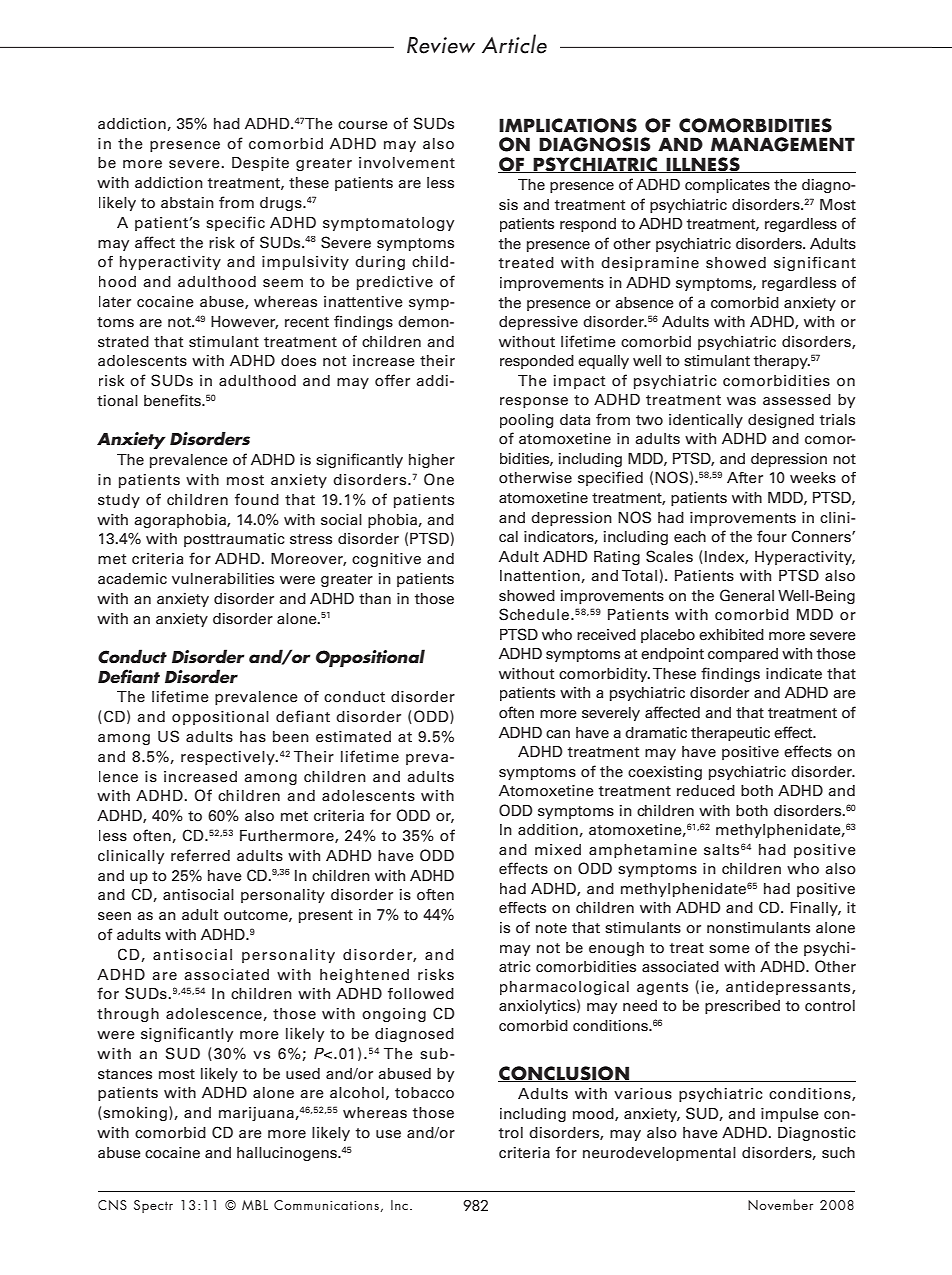 This page has height=1275, width=952. Describe the element at coordinates (223, 578) in the page. I see `vulnerabilities` at that location.
